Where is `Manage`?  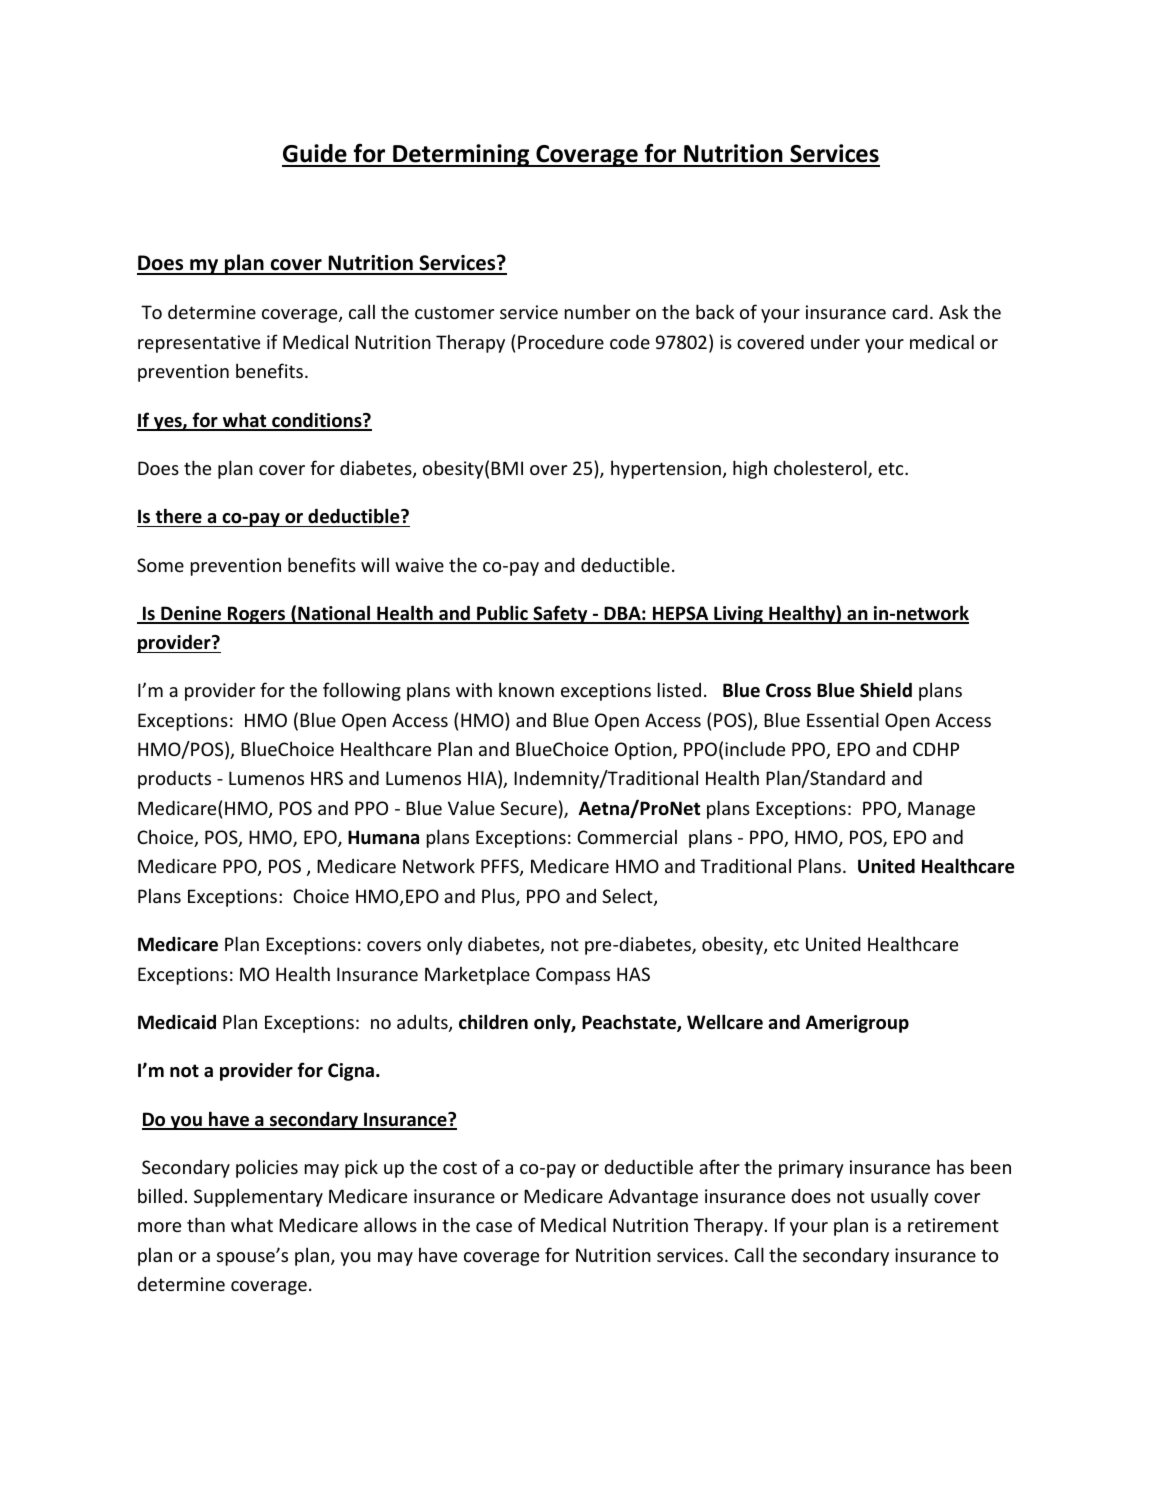
Manage is located at coordinates (941, 810).
